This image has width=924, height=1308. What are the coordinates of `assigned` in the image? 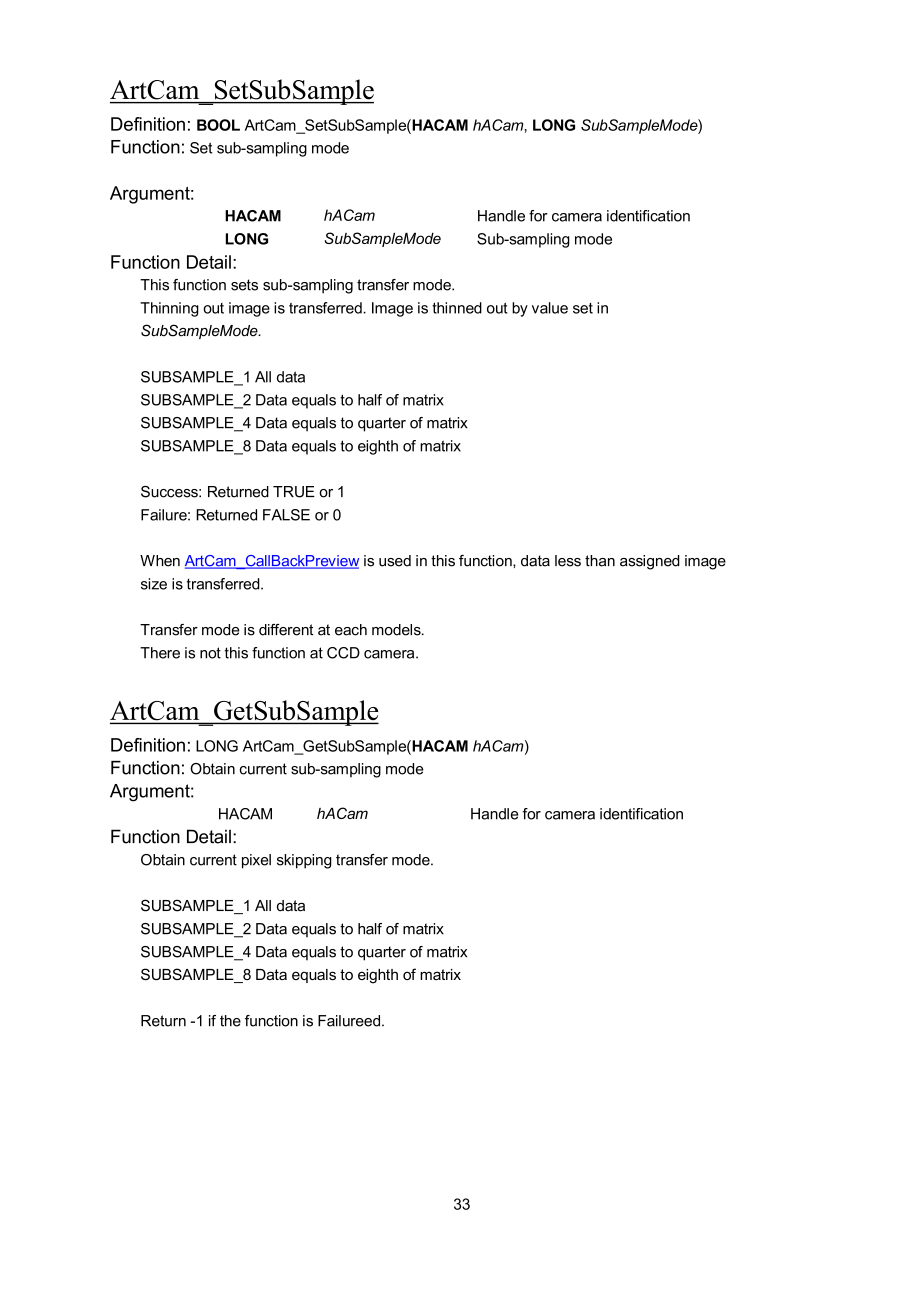 It's located at (650, 562).
